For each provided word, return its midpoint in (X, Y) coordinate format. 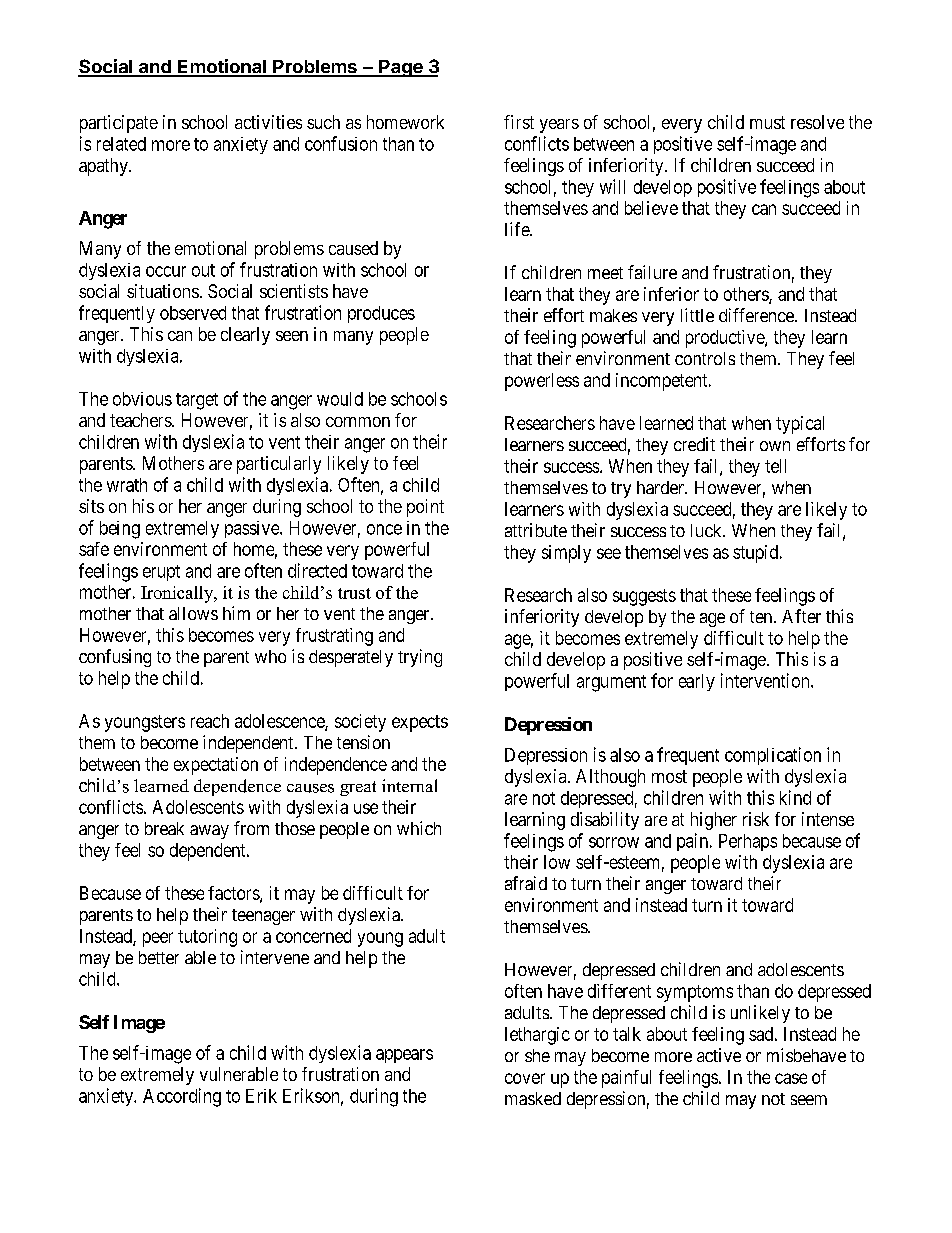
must (767, 122)
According (182, 1097)
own (775, 446)
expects (420, 723)
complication (773, 756)
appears (404, 1056)
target (197, 401)
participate (119, 124)
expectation (216, 766)
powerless (542, 382)
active (719, 1055)
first (519, 122)
